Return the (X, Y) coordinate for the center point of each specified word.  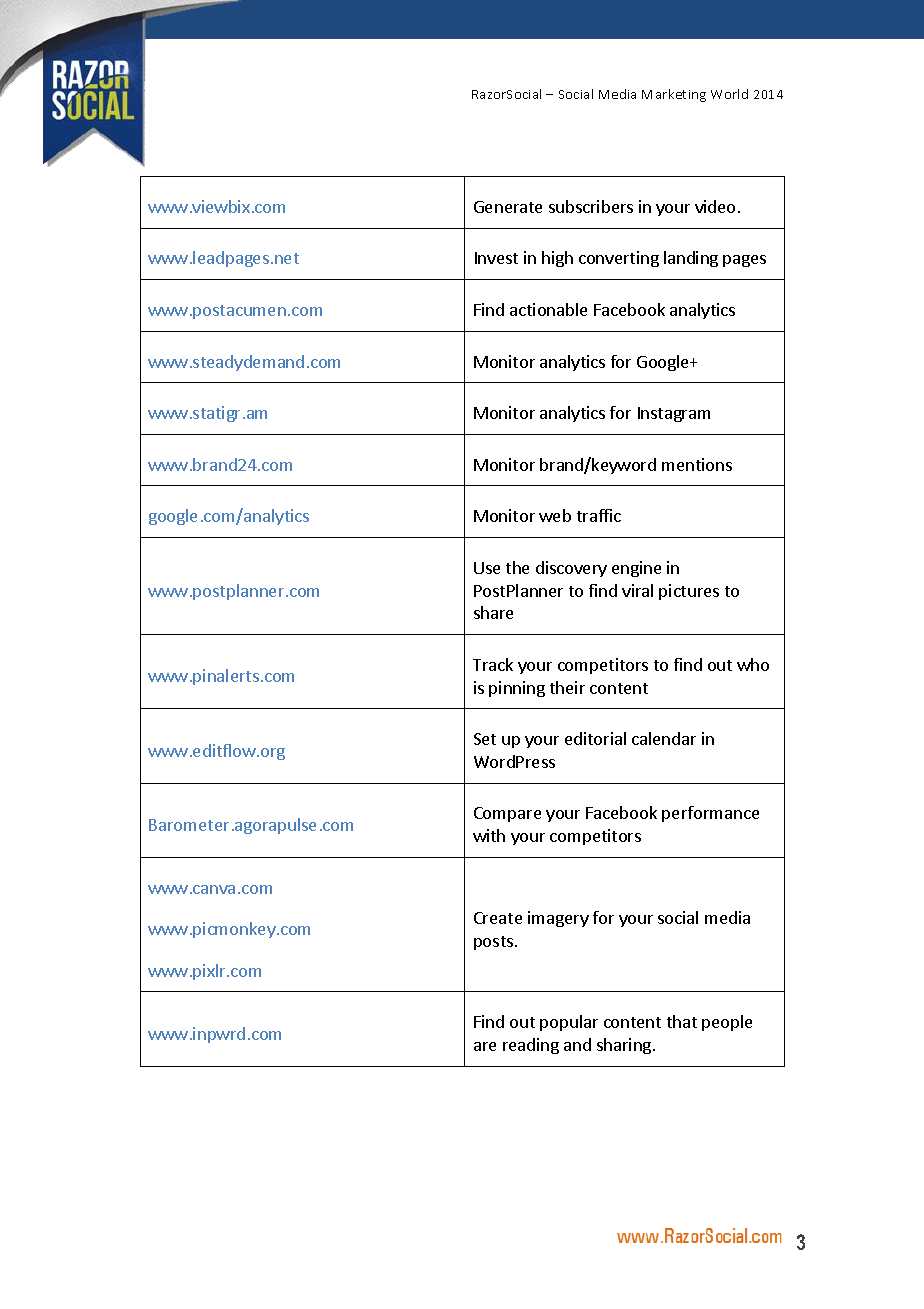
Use (487, 568)
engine (636, 569)
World (729, 94)
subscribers (591, 206)
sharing (625, 1046)
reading (531, 1046)
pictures (689, 592)
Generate (508, 207)
